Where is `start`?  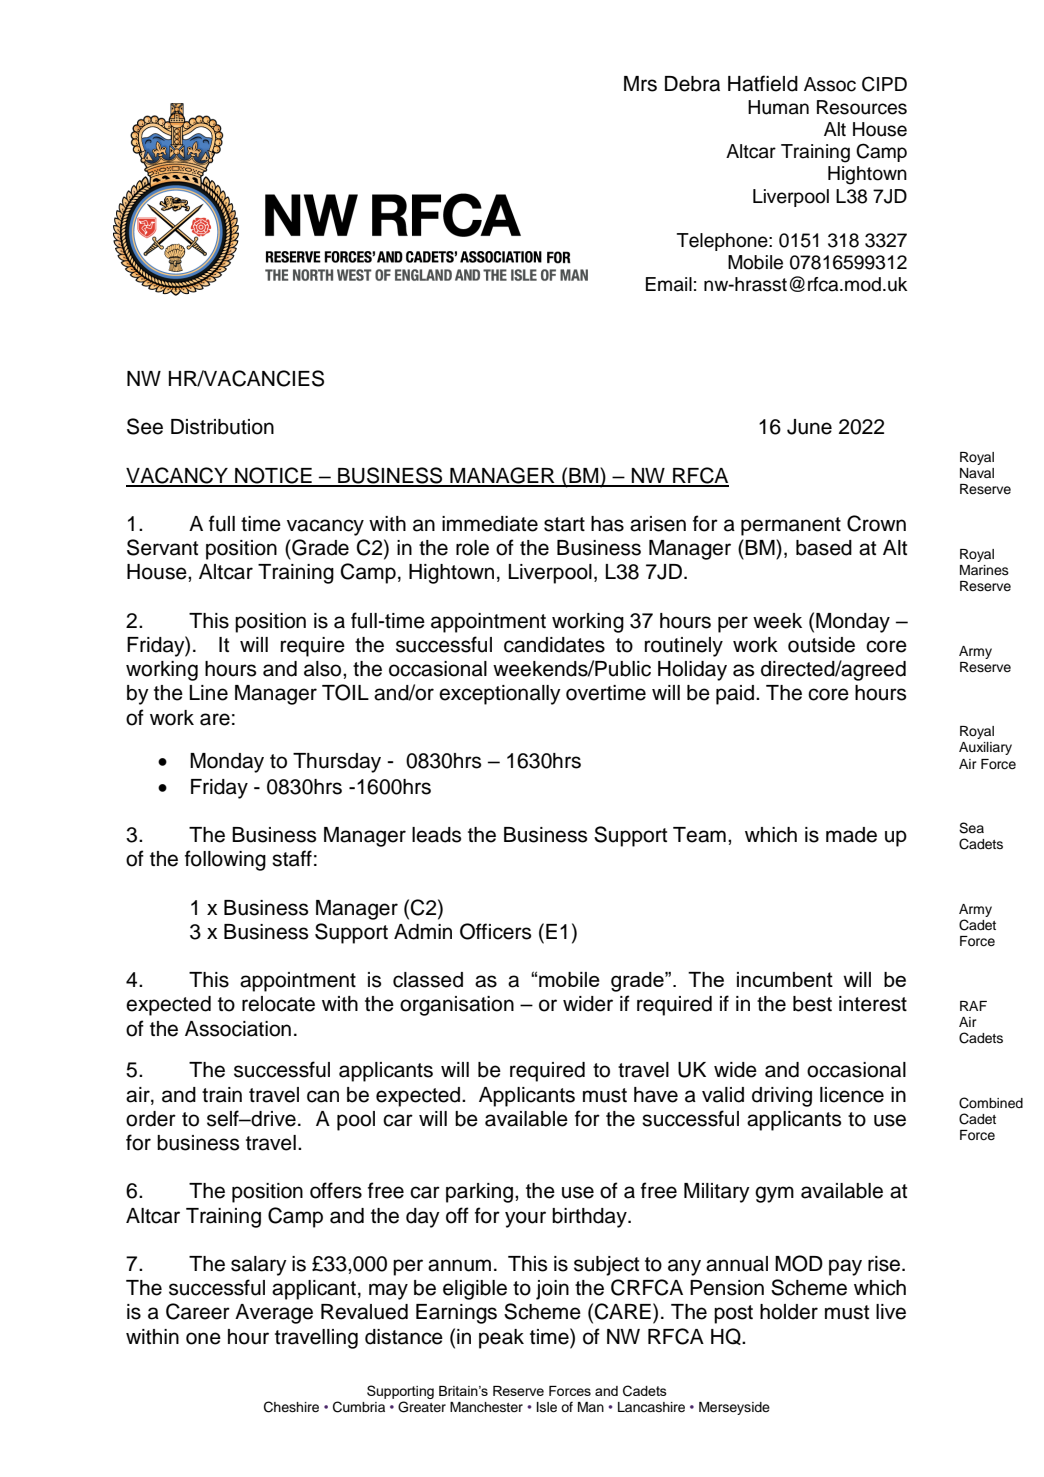 start is located at coordinates (564, 524).
